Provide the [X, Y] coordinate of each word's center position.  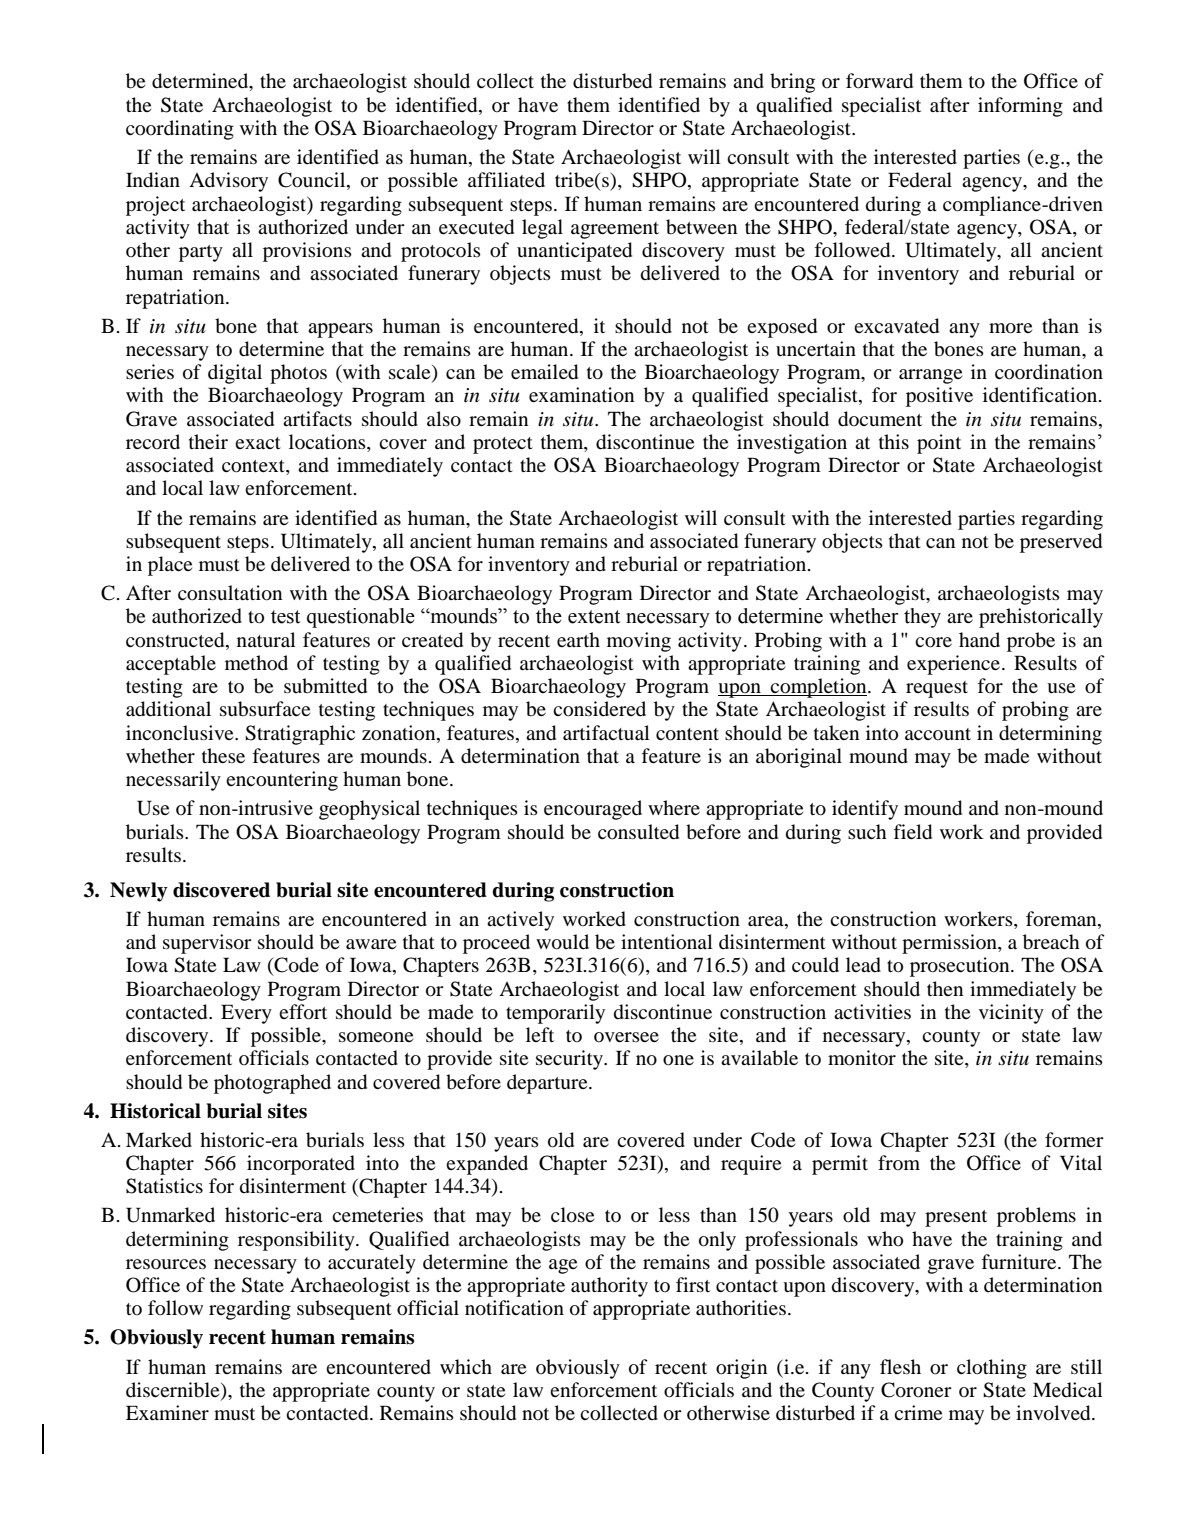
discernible [174, 1390]
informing [1020, 107]
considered [599, 709]
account [938, 734]
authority [609, 1287]
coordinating [180, 130]
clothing [992, 1369]
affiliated [506, 179]
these [223, 755]
